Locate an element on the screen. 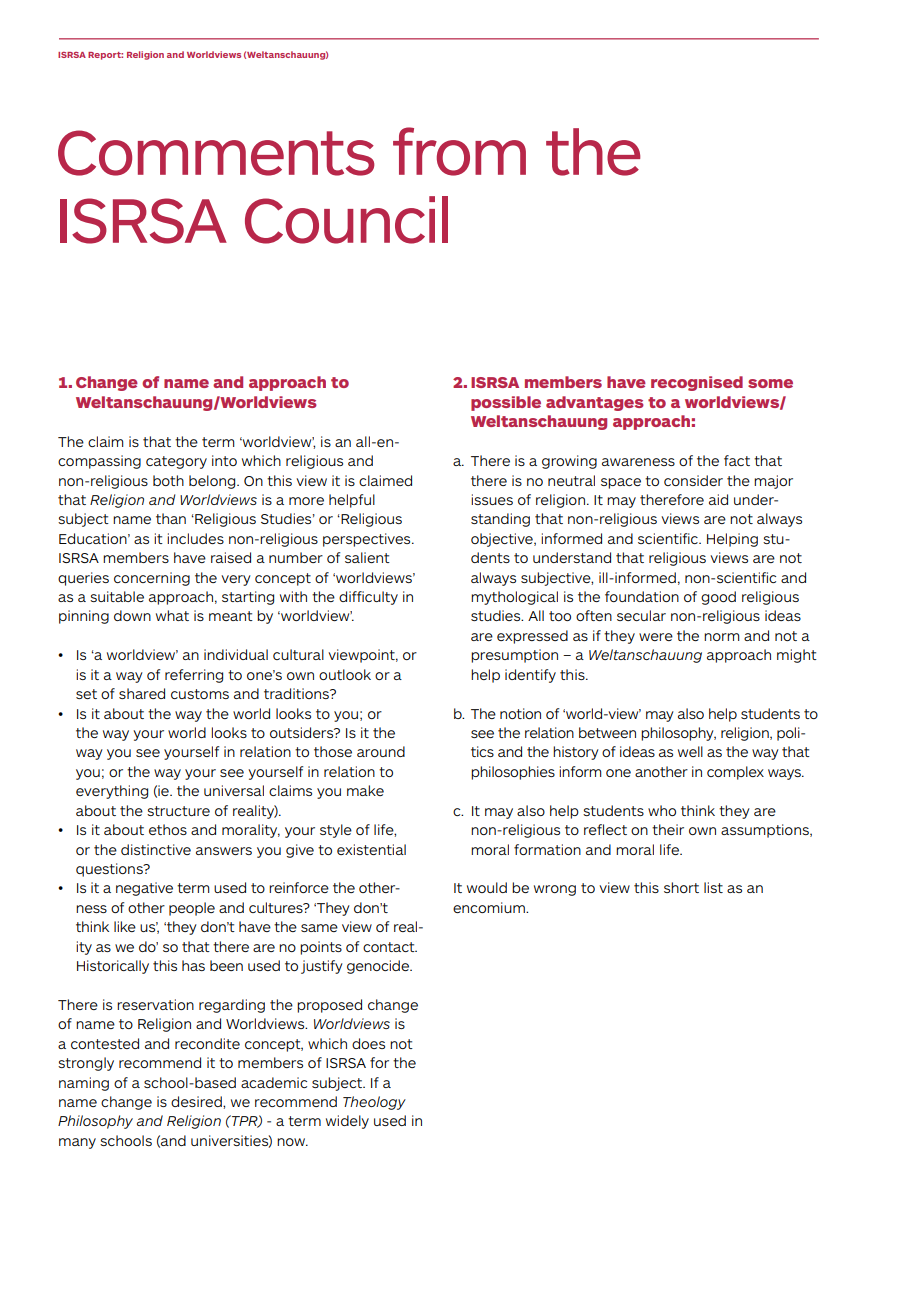 Image resolution: width=924 pixels, height=1308 pixels. Report is located at coordinates (105, 56).
